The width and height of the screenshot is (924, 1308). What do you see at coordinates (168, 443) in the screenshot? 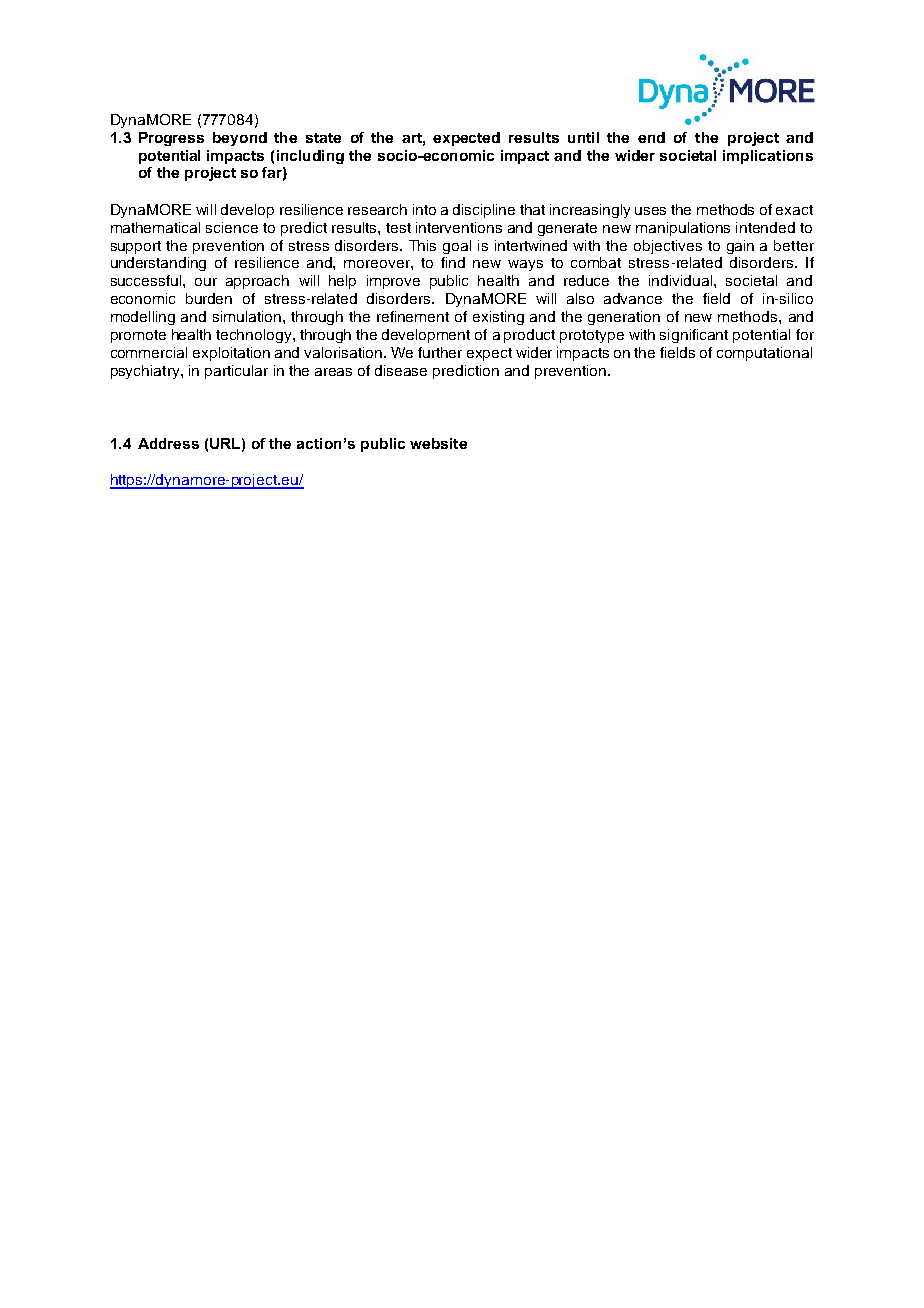
I see `Address` at bounding box center [168, 443].
